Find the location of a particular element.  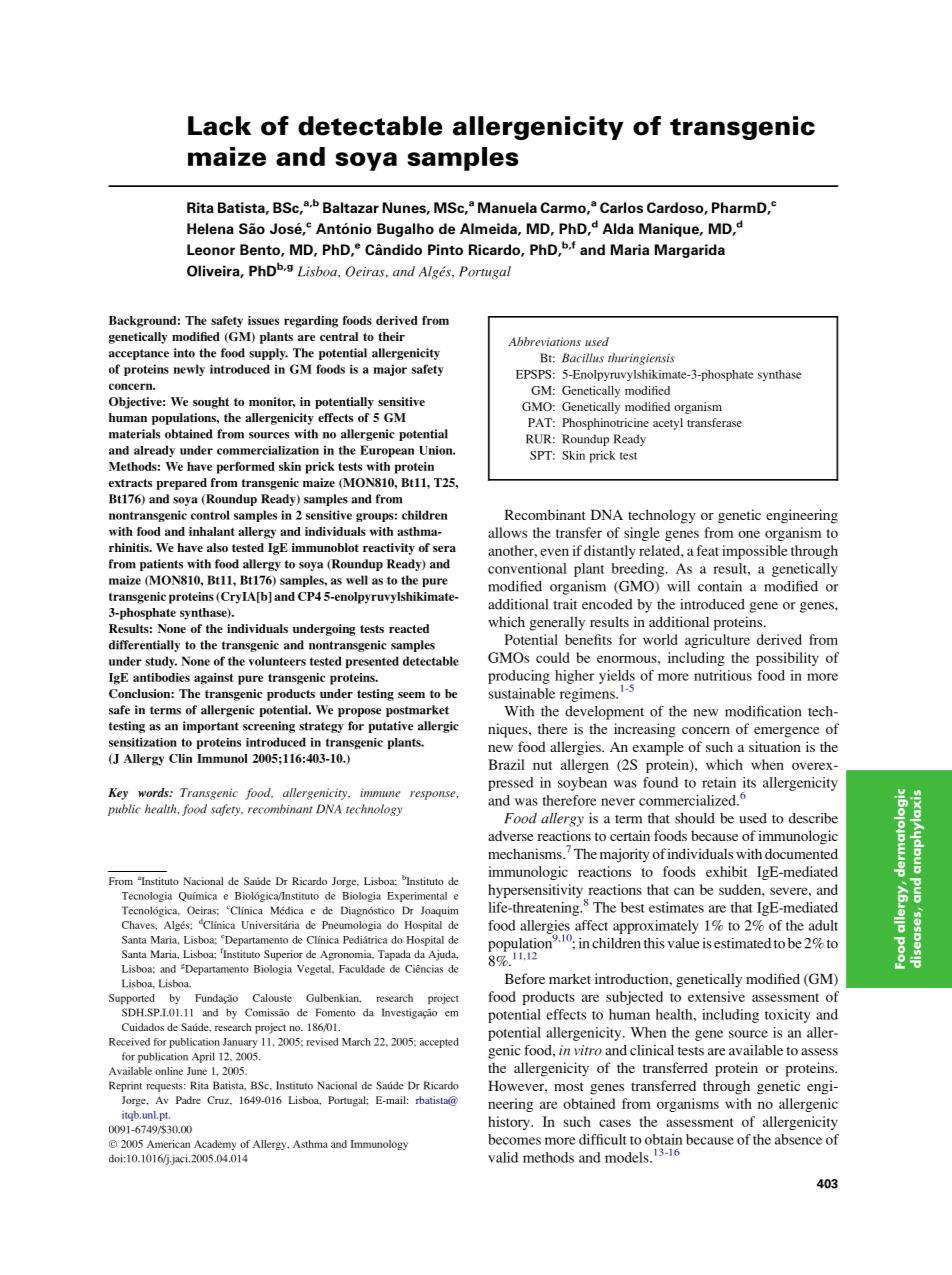

Academy is located at coordinates (215, 1145).
